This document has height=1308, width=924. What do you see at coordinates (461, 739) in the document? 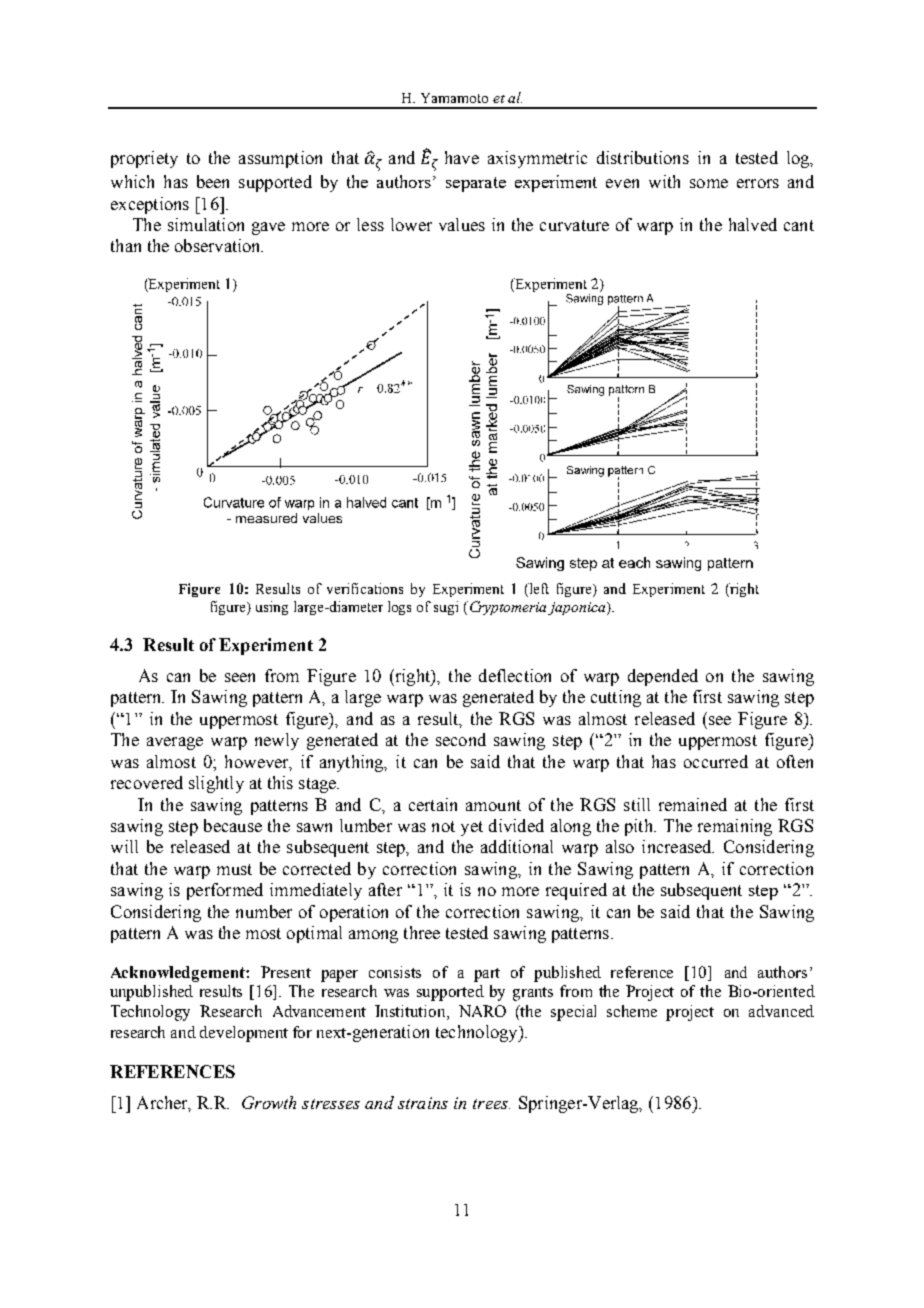
I see `second` at bounding box center [461, 739].
